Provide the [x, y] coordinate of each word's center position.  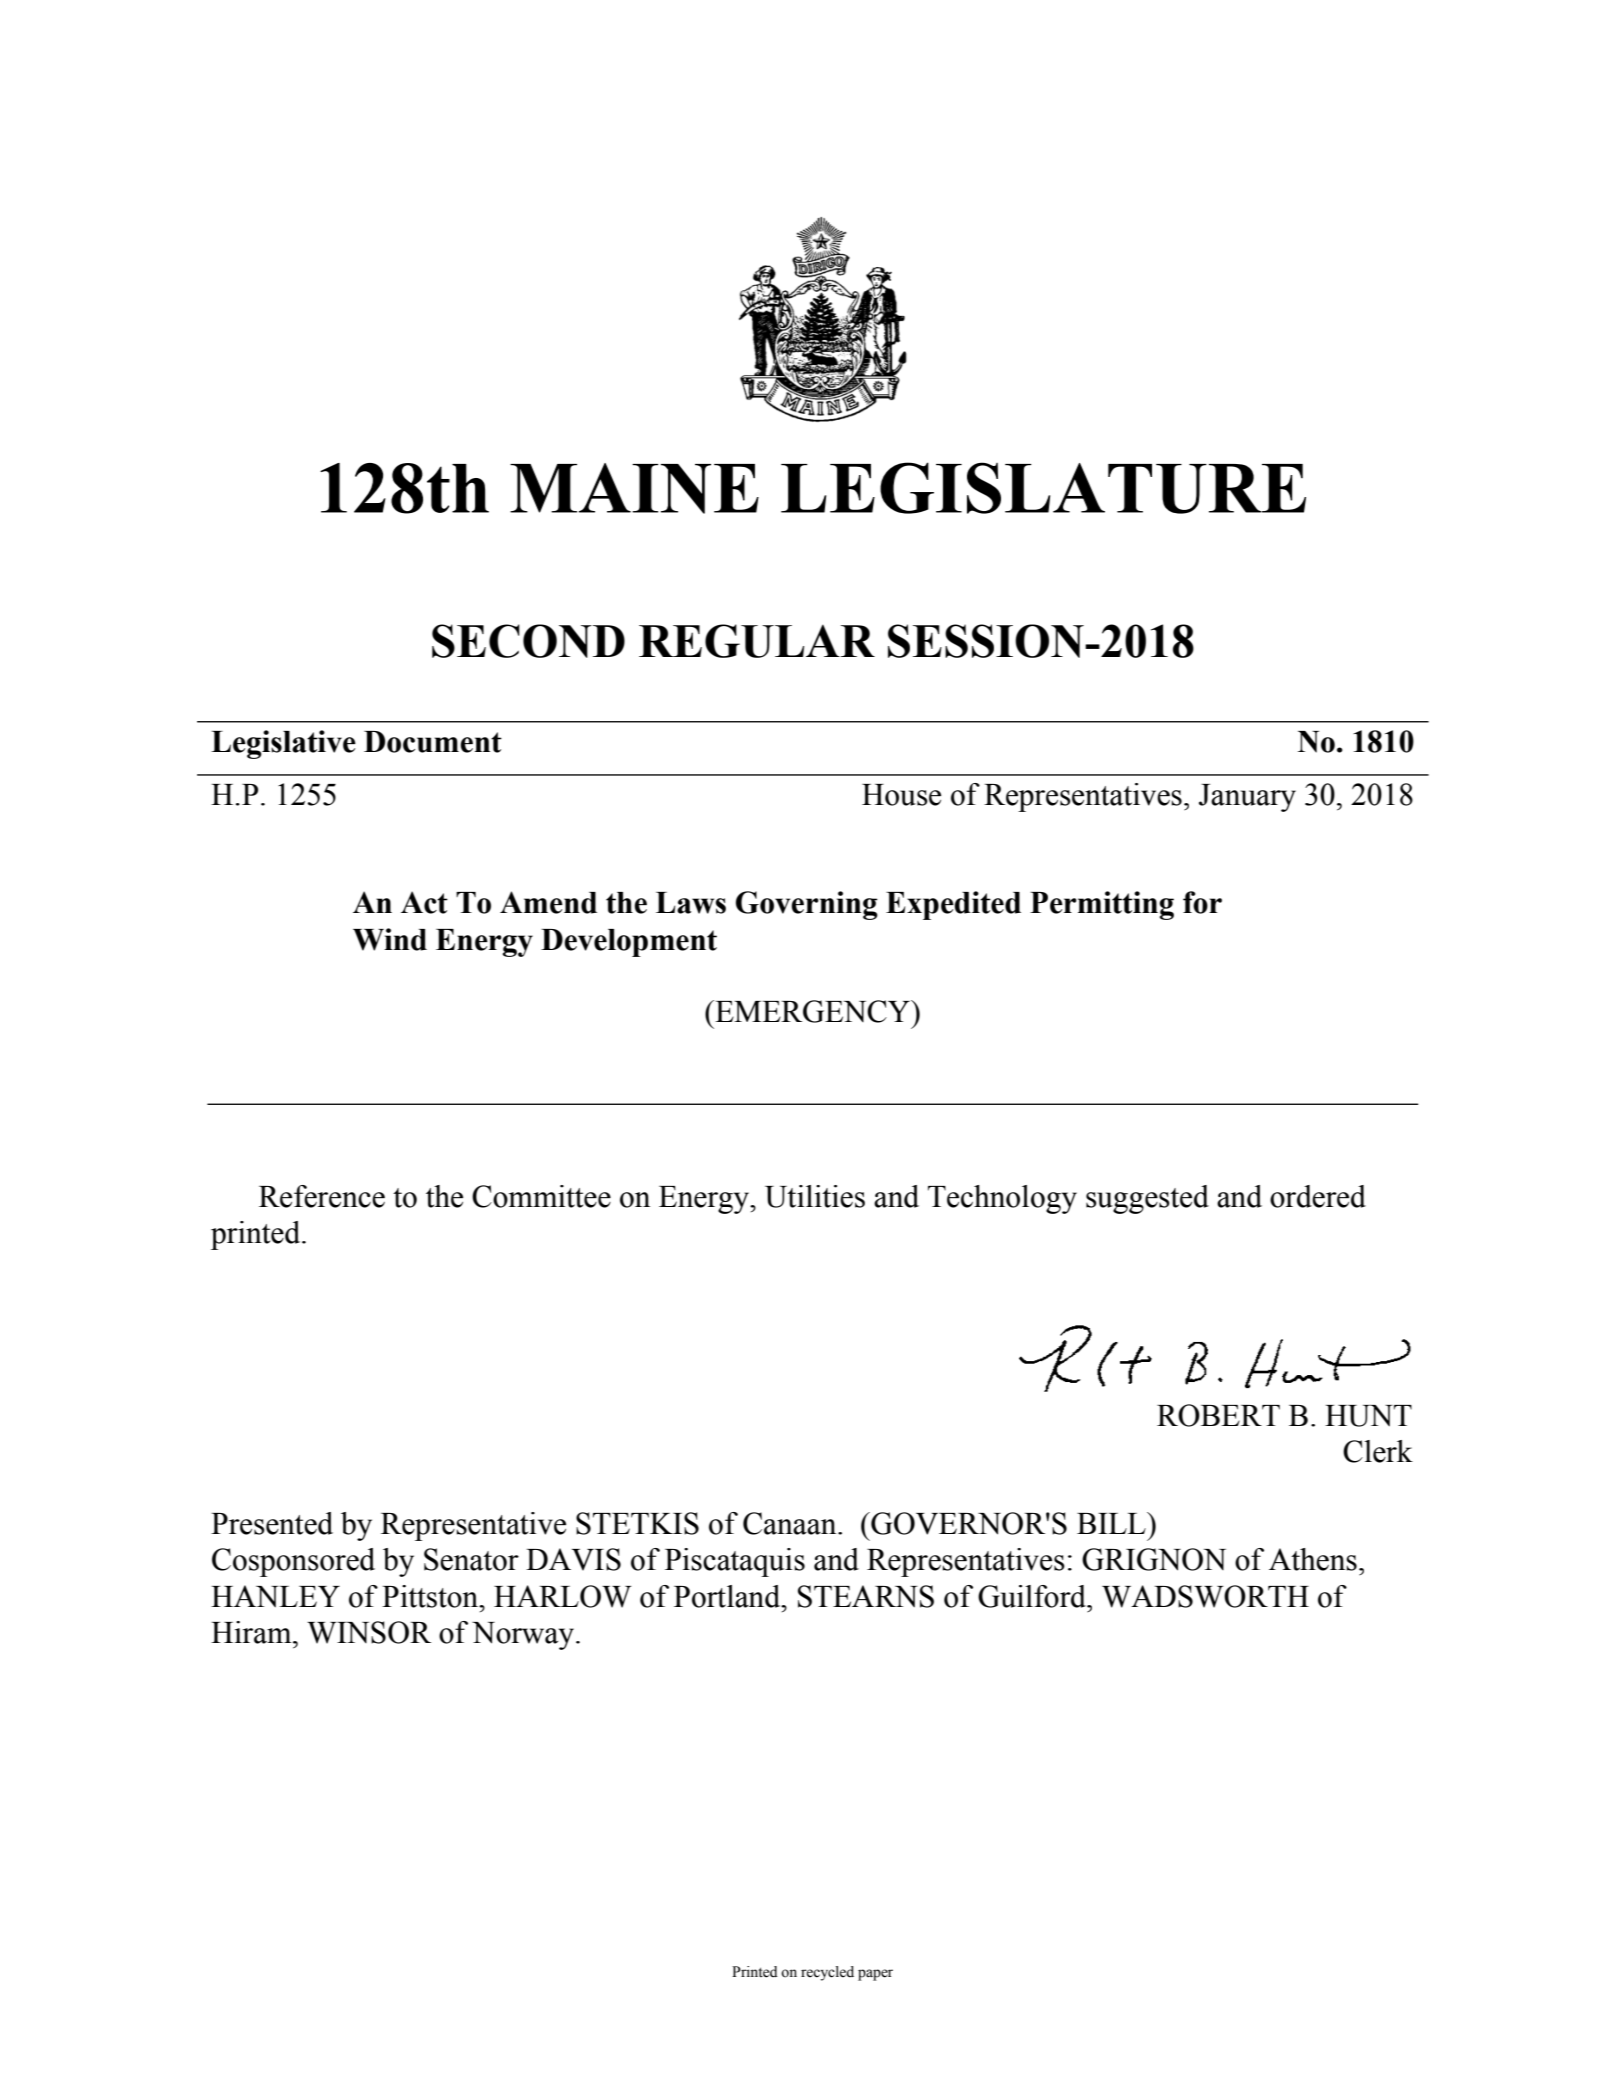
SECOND [528, 641]
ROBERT [1218, 1415]
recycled [827, 1973]
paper [875, 1975]
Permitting [1102, 905]
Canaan [791, 1523]
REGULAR [757, 641]
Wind [390, 939]
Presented [272, 1523]
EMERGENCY [812, 1011]
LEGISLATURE [1043, 488]
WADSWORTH [1205, 1596]
